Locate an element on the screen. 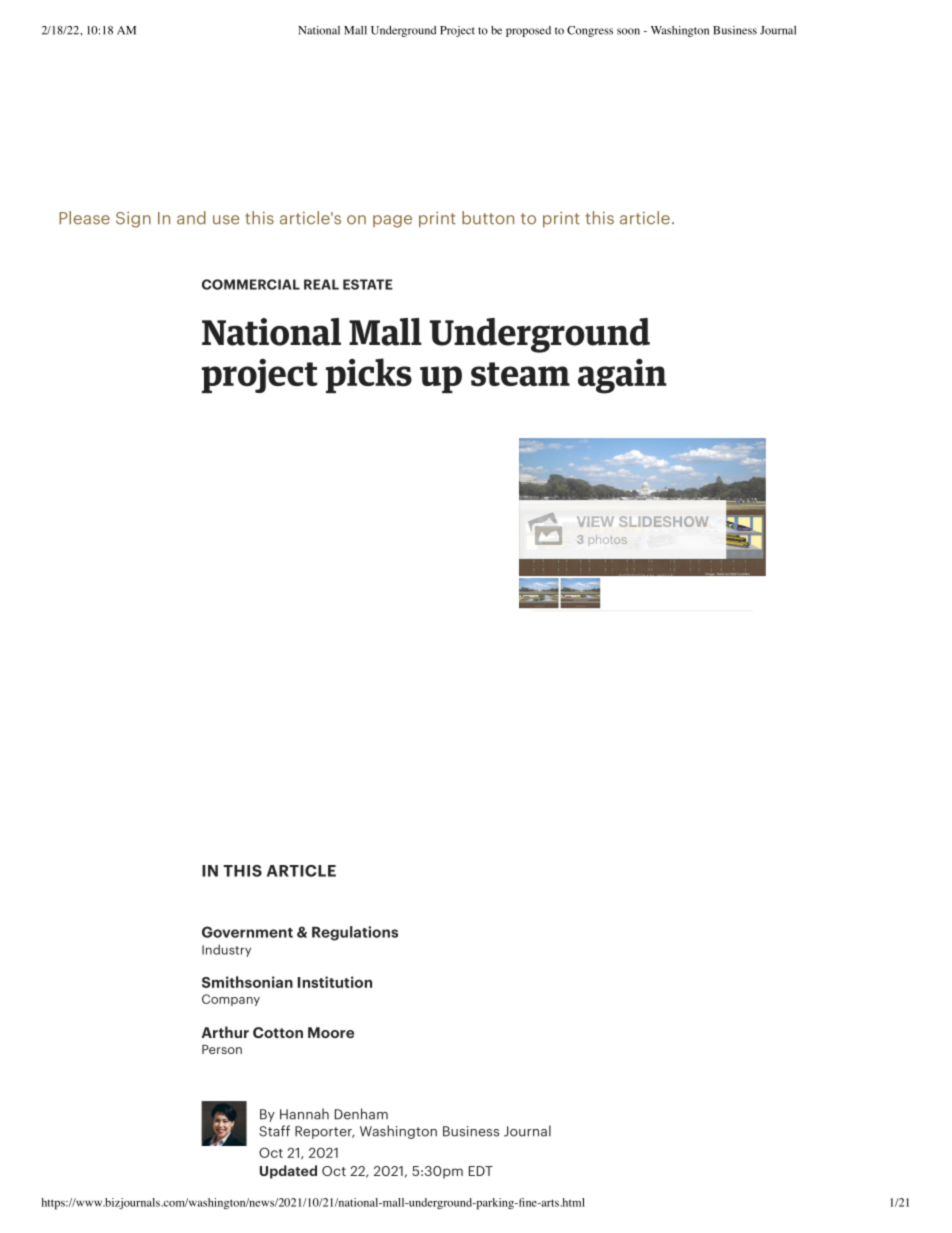  Institution is located at coordinates (335, 982).
